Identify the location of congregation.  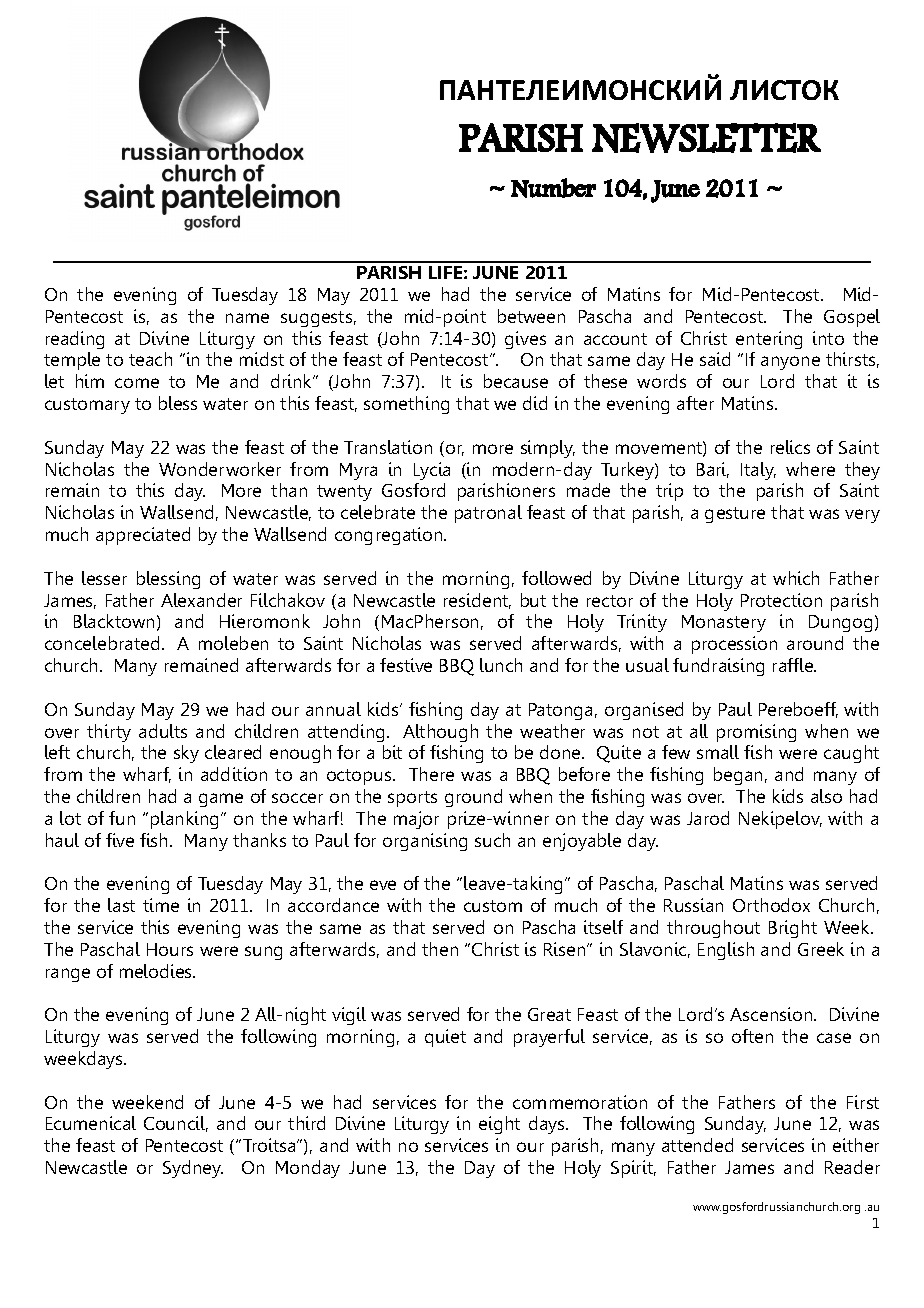
(390, 536).
